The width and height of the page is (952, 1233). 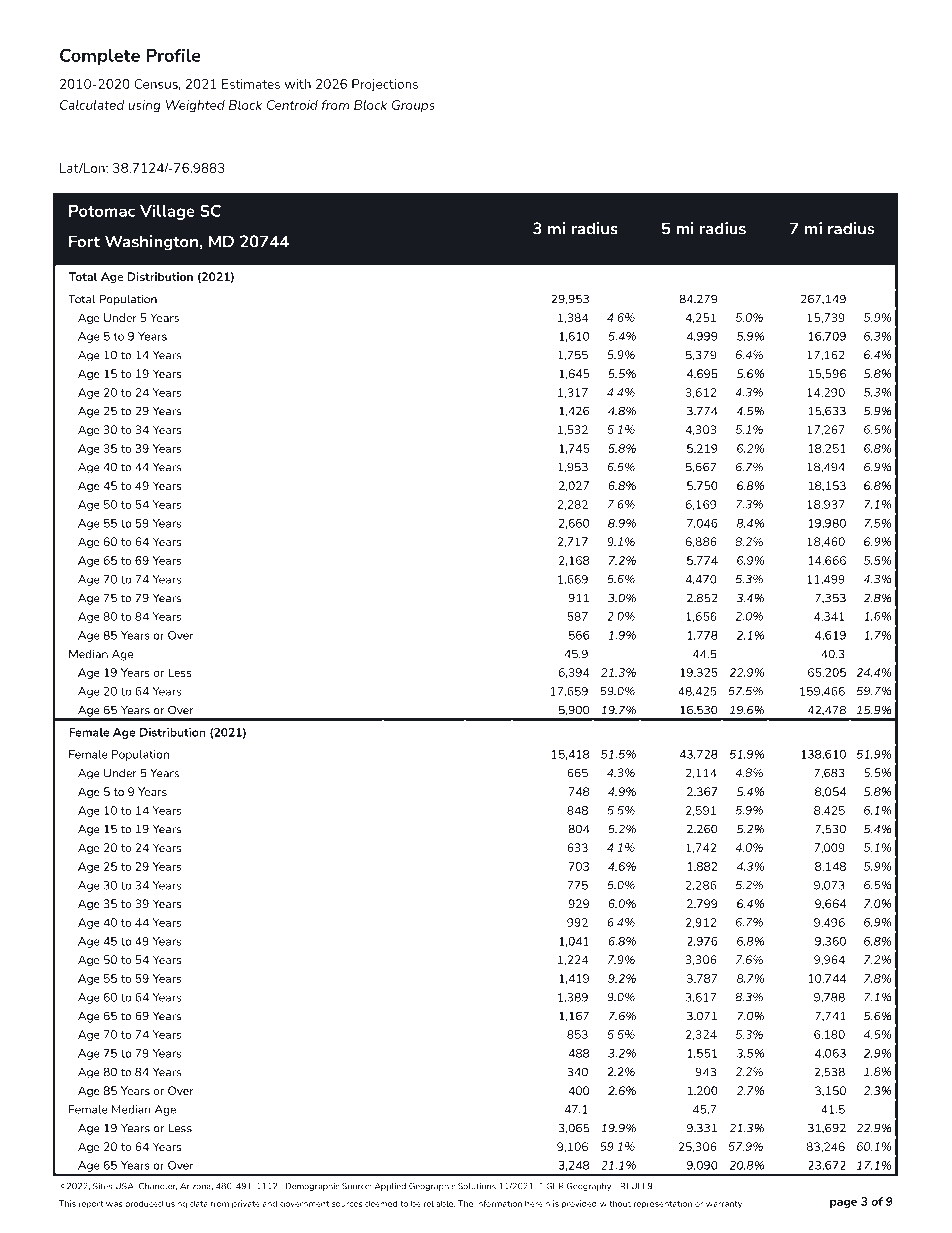 I want to click on Centroid, so click(x=292, y=105).
